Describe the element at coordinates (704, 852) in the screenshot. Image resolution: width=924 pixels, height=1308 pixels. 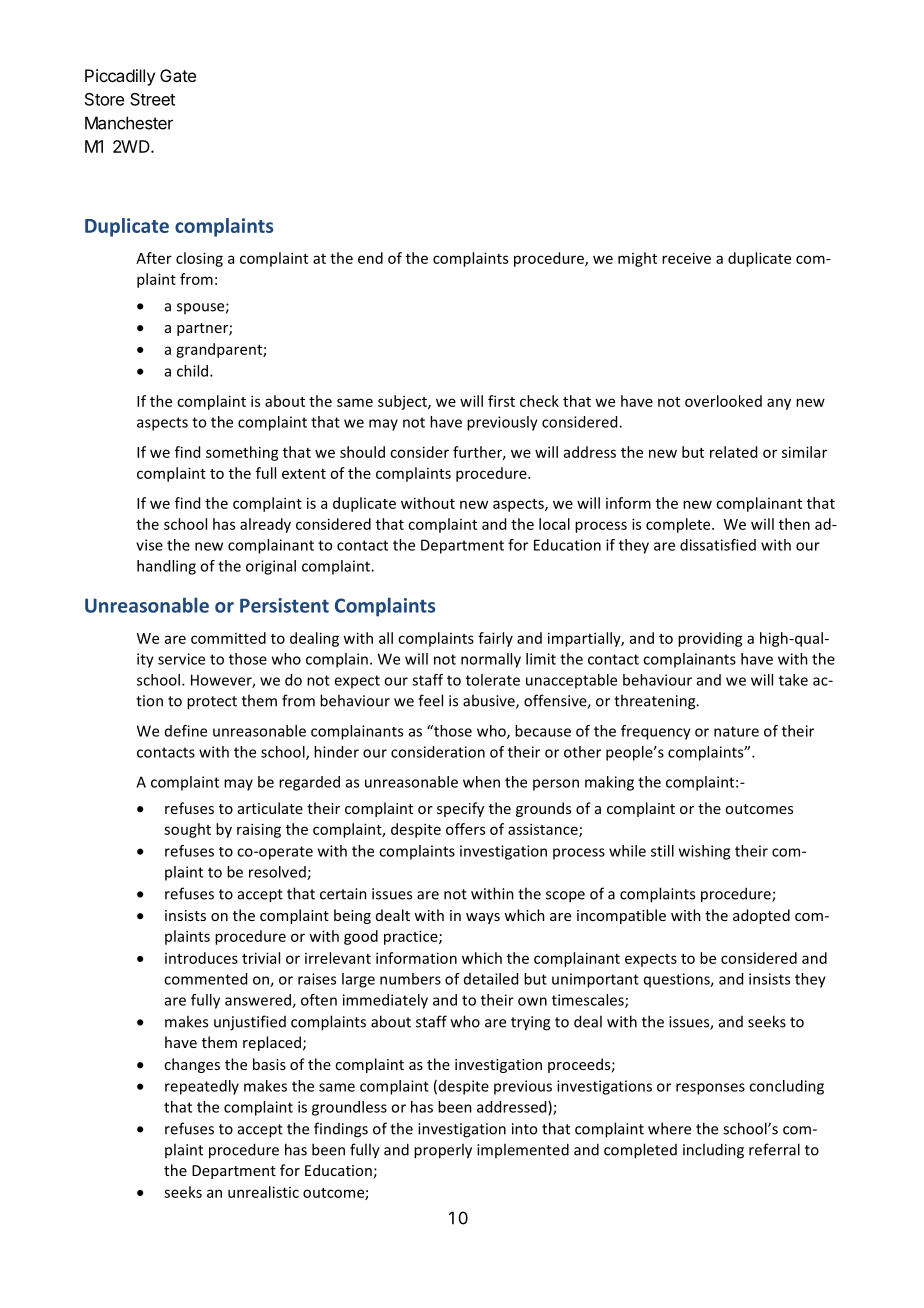
I see `wishing` at that location.
